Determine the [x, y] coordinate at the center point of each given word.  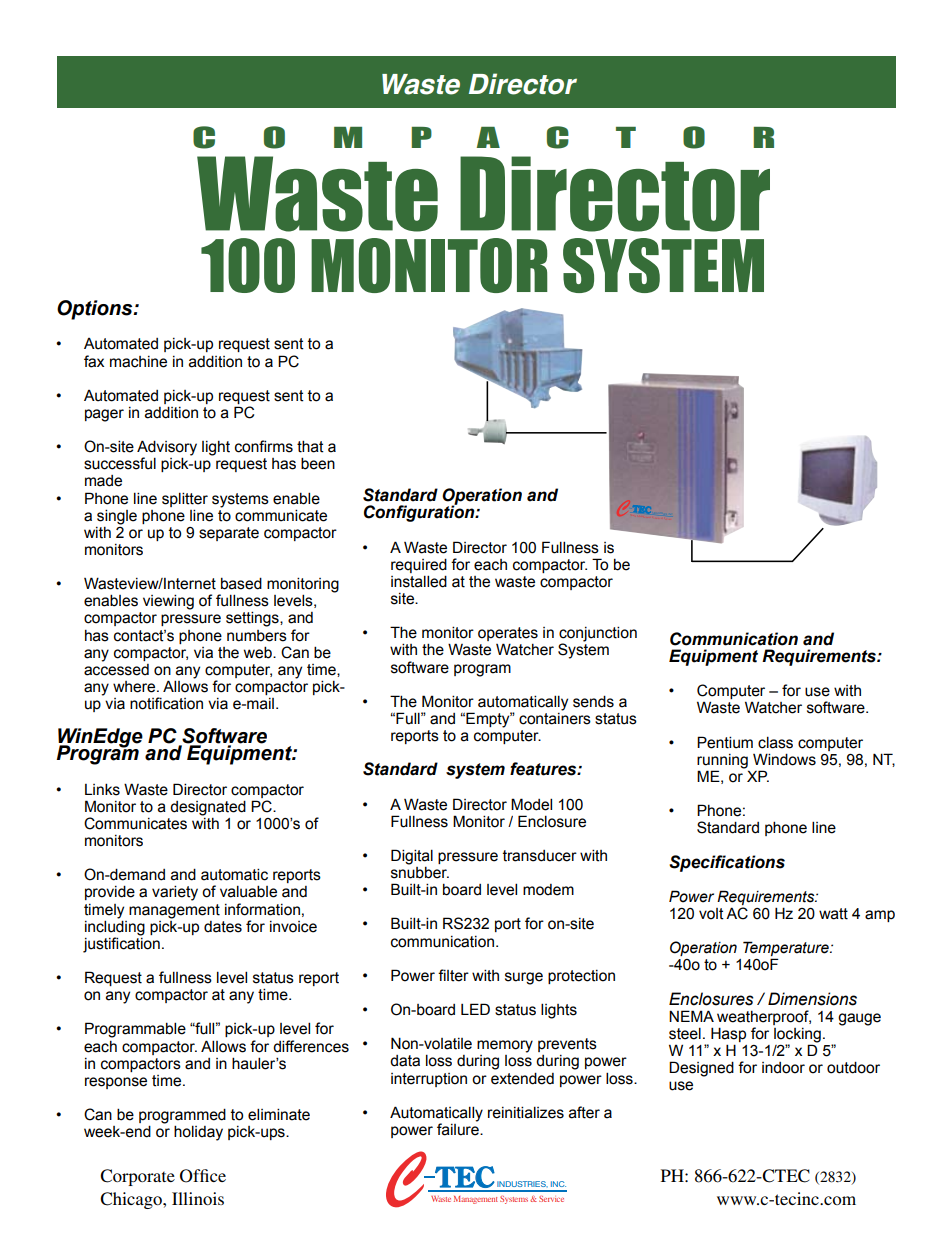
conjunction [598, 635]
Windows [784, 759]
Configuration [420, 512]
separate [229, 534]
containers [555, 717]
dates [223, 927]
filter [453, 975]
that [310, 446]
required [419, 565]
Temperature [787, 950]
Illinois [198, 1198]
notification [166, 703]
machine [138, 362]
